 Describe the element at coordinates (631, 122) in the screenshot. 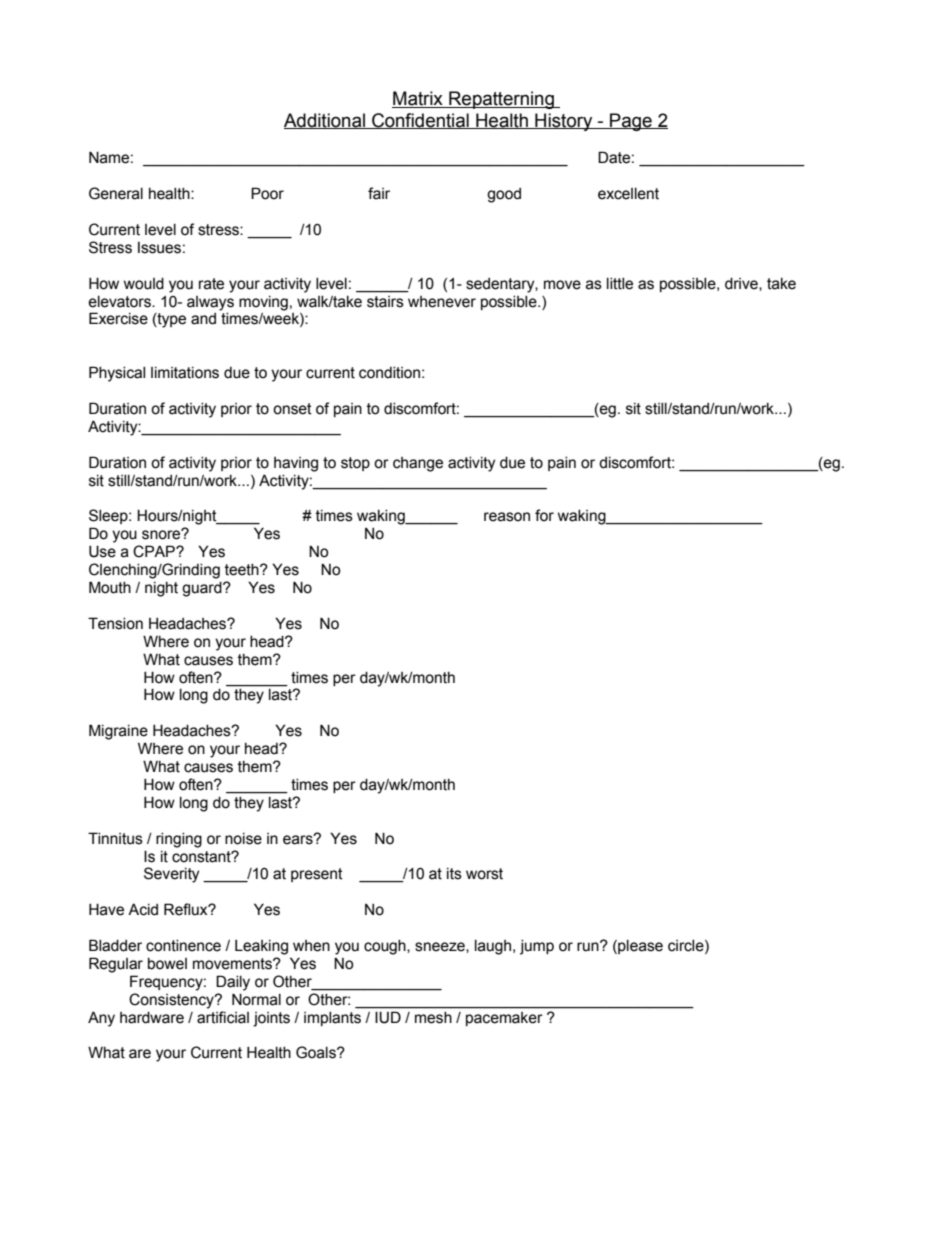

I see `Page` at that location.
